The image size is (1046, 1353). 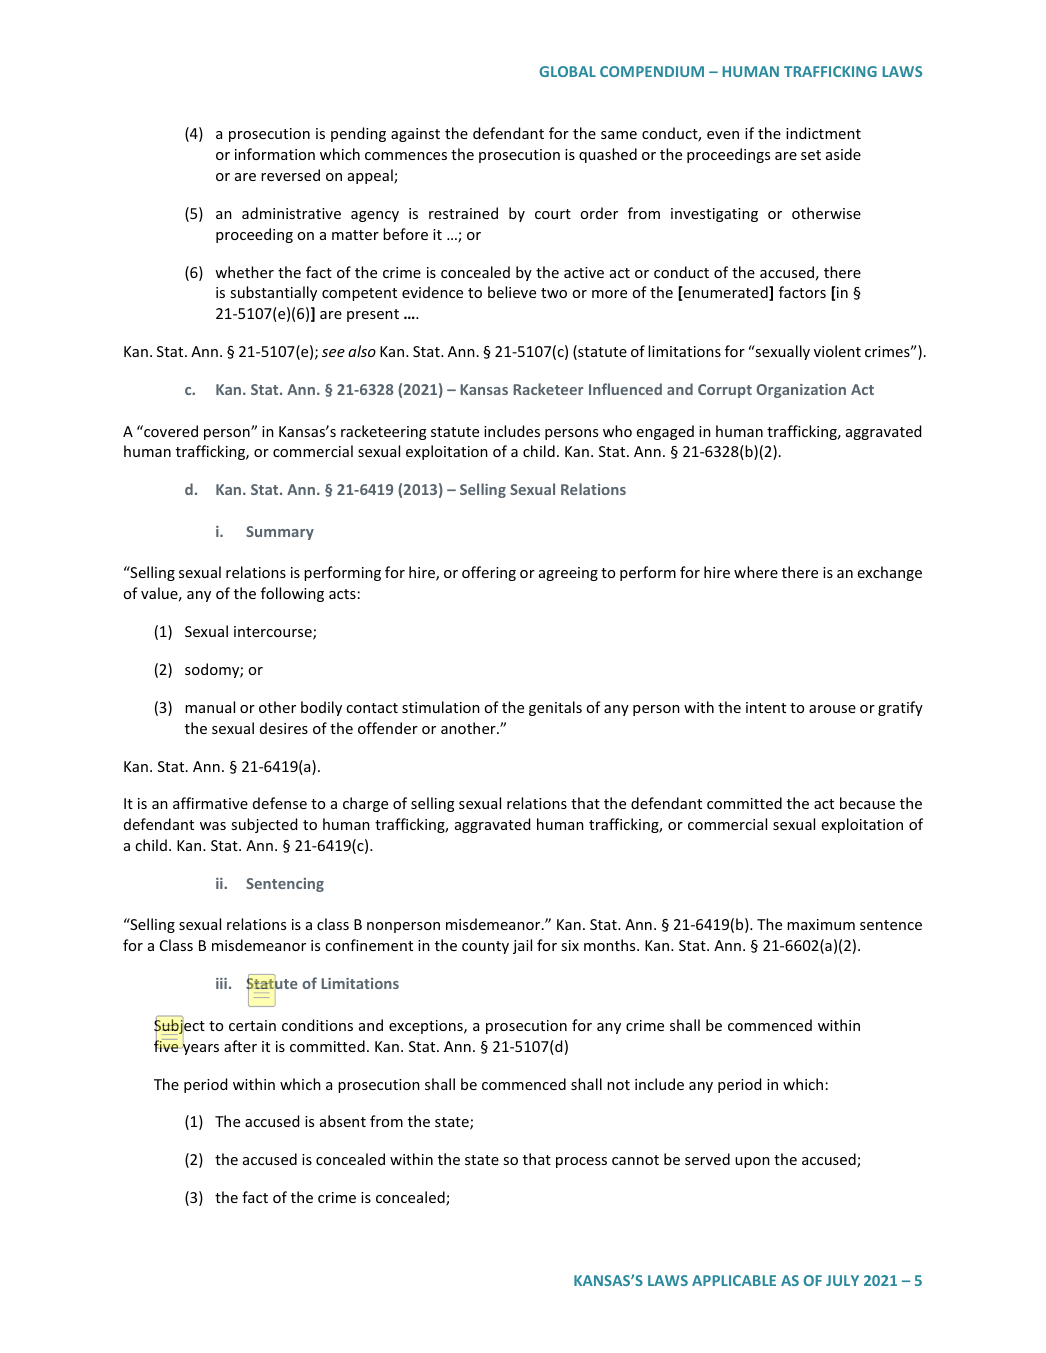 What do you see at coordinates (832, 709) in the screenshot?
I see `arouse` at bounding box center [832, 709].
